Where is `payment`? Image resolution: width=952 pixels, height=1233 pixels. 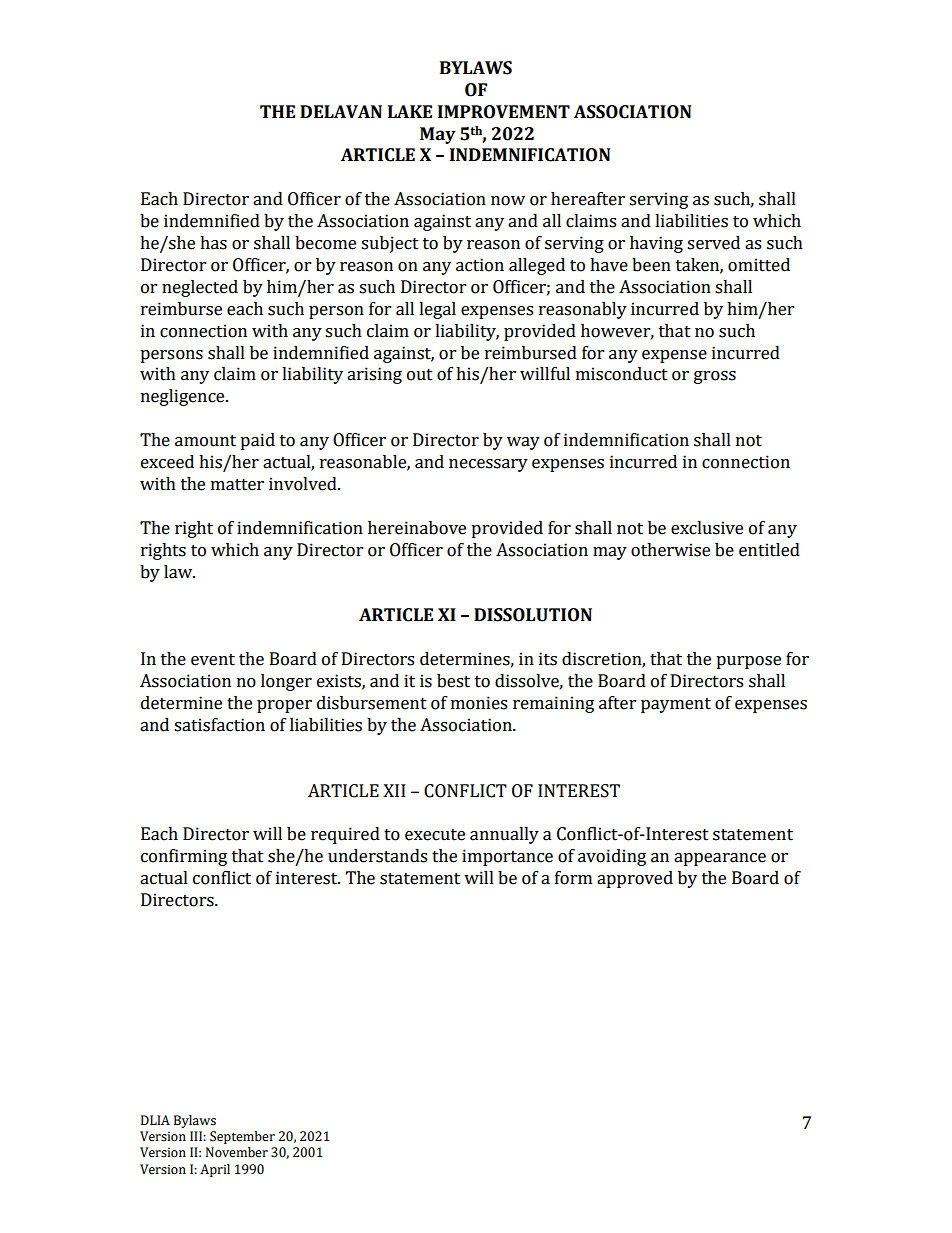
payment is located at coordinates (676, 705).
